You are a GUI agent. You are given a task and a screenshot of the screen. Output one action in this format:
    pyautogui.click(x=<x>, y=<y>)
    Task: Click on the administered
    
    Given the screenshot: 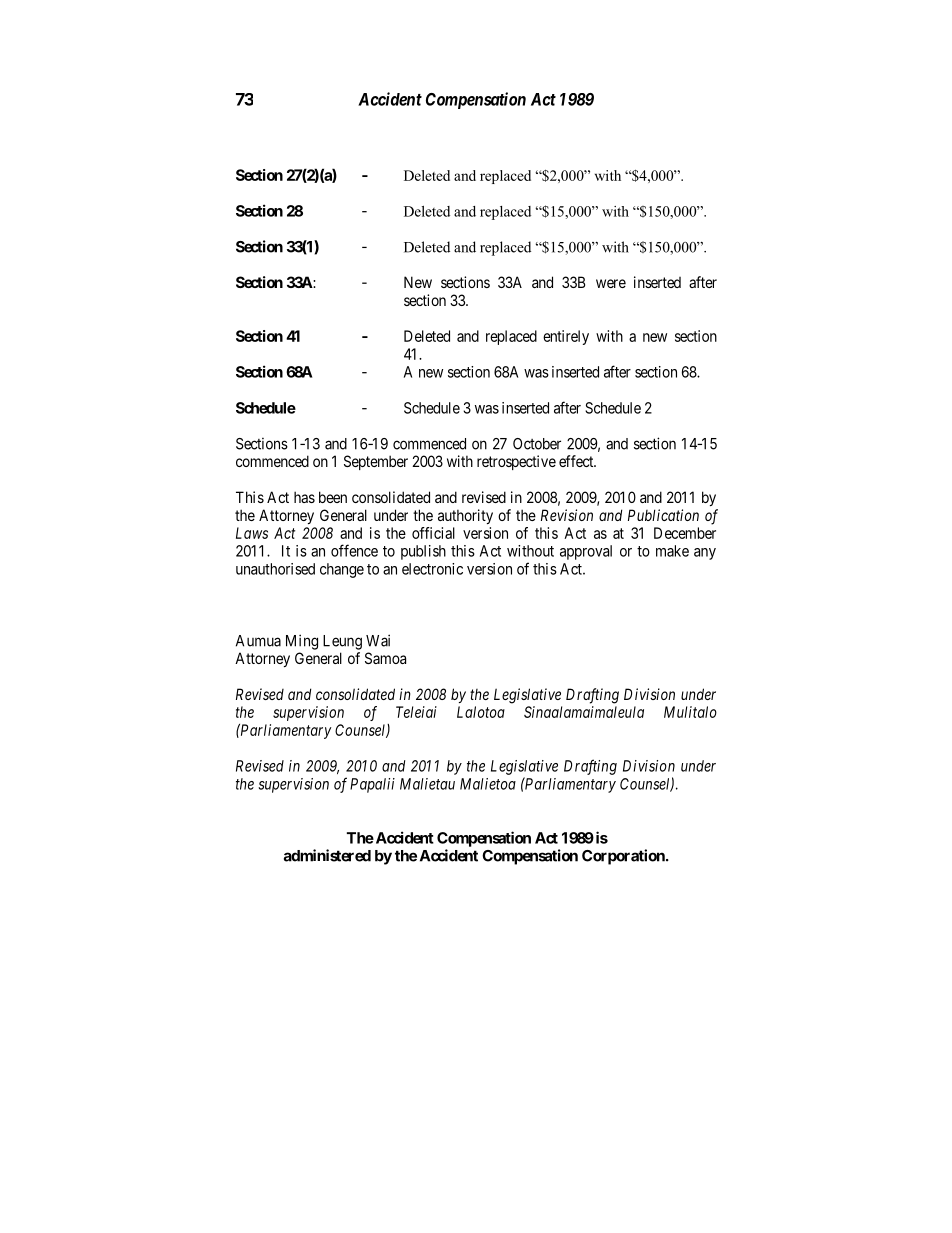 What is the action you would take?
    pyautogui.click(x=327, y=855)
